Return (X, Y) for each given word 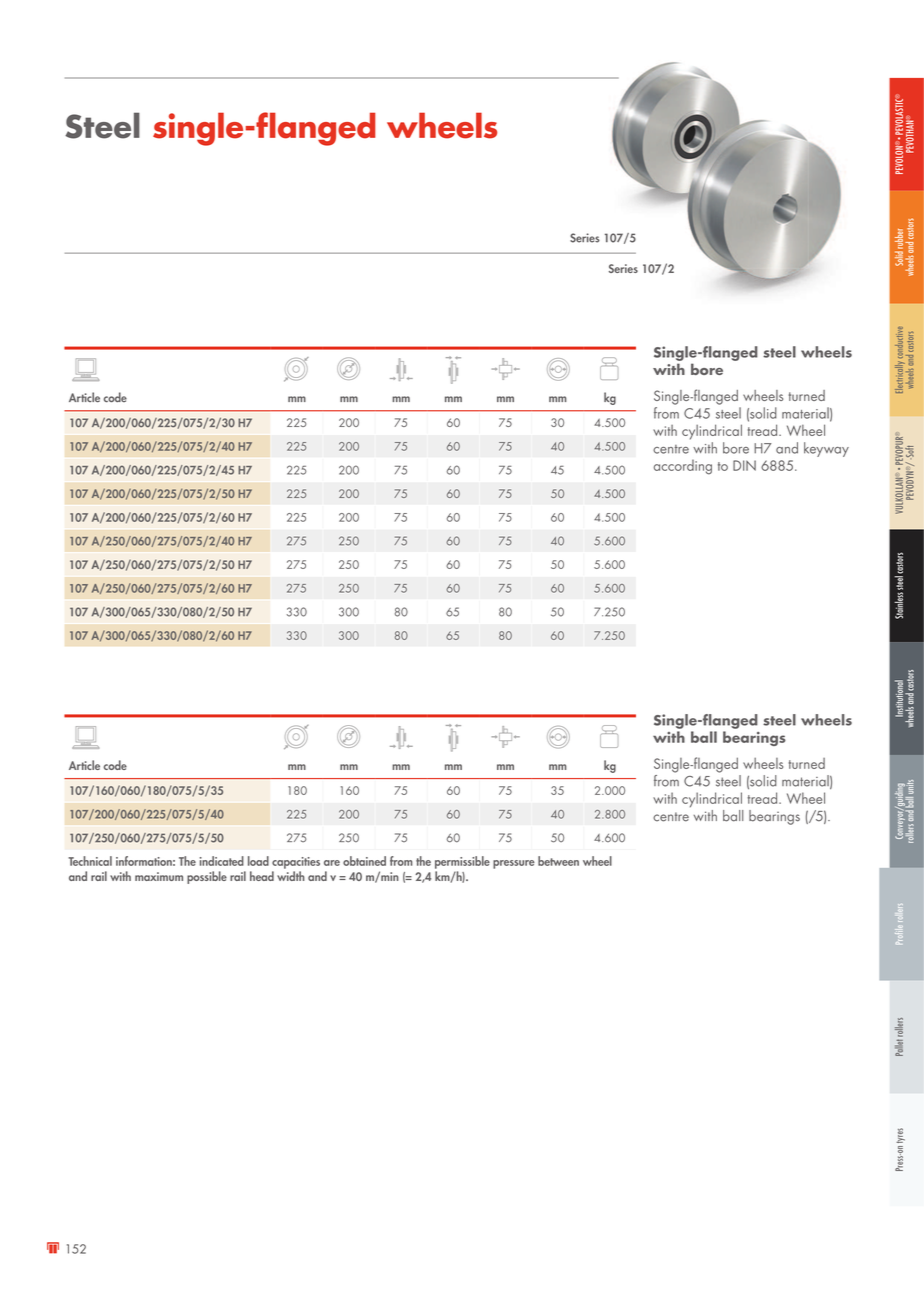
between (558, 861)
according (683, 467)
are (332, 863)
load (258, 861)
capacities (296, 863)
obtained (364, 861)
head (262, 876)
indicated (222, 861)
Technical (90, 861)
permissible (462, 862)
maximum (159, 876)
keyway (826, 449)
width (291, 876)
